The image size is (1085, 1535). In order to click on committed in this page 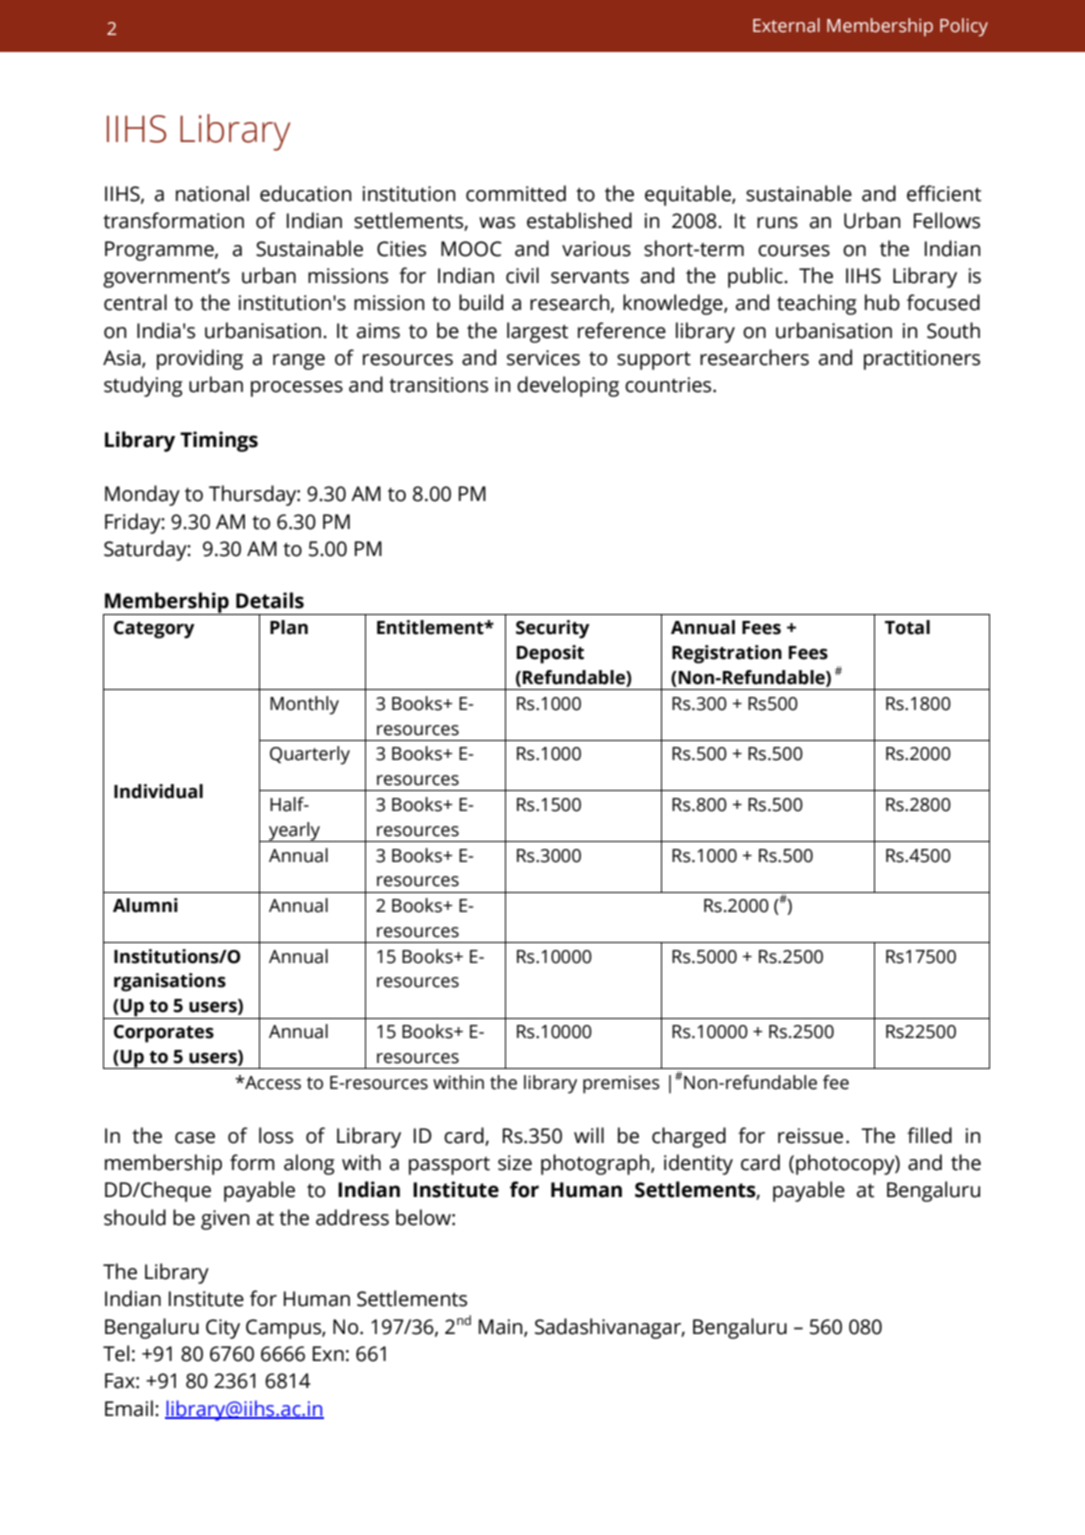, I will do `click(516, 193)`.
